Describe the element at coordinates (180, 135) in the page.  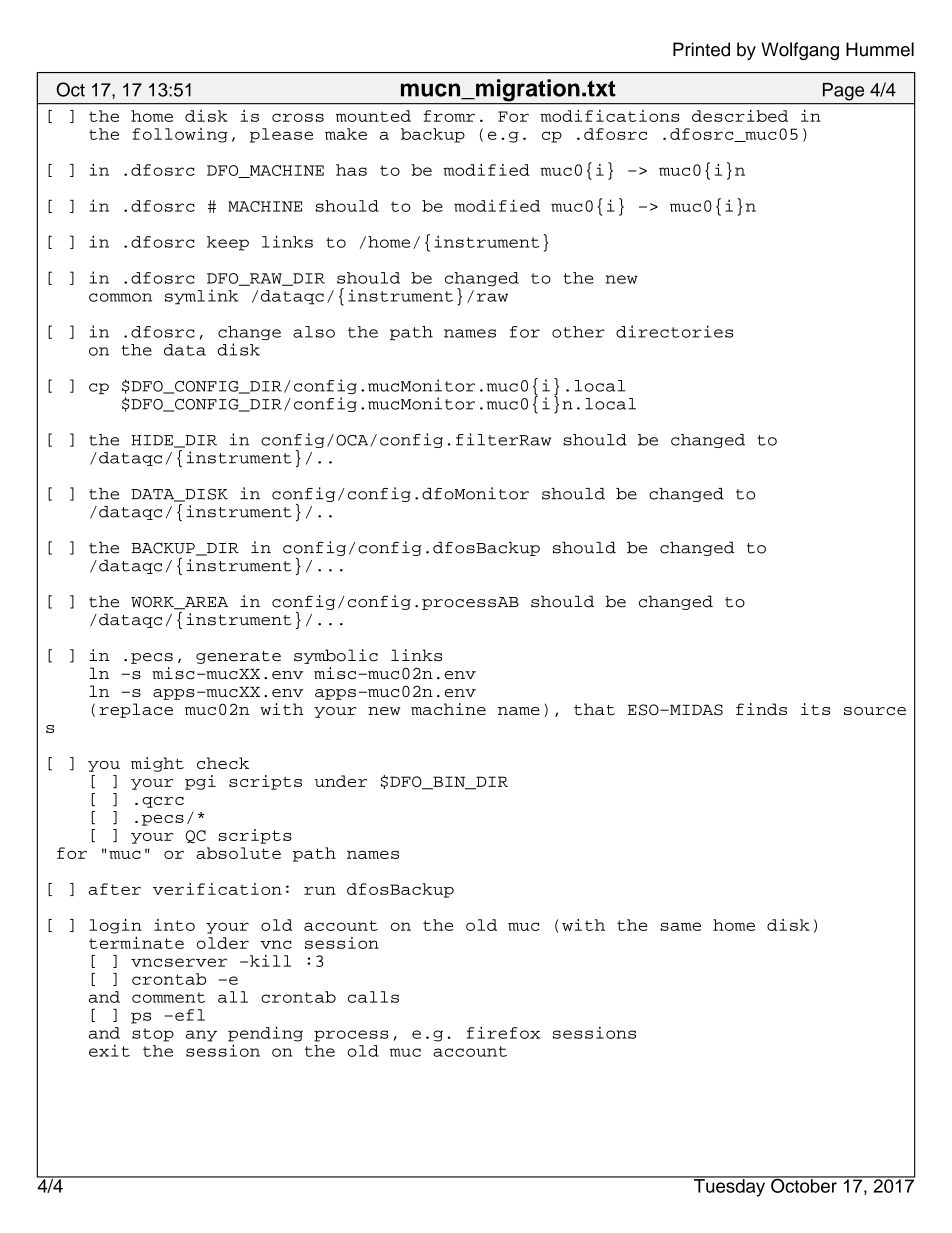
I see `following` at that location.
